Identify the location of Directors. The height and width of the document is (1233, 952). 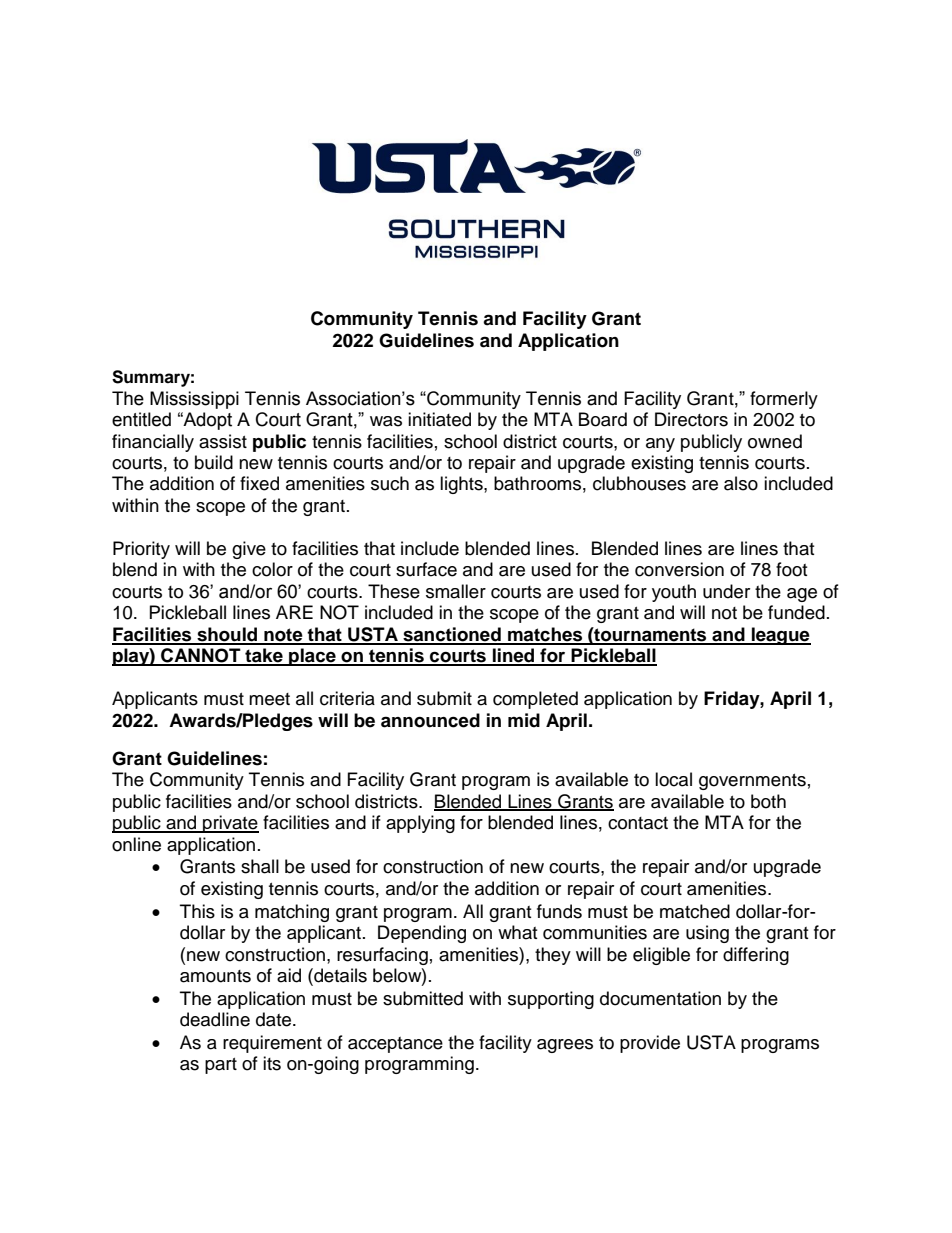
(691, 419).
